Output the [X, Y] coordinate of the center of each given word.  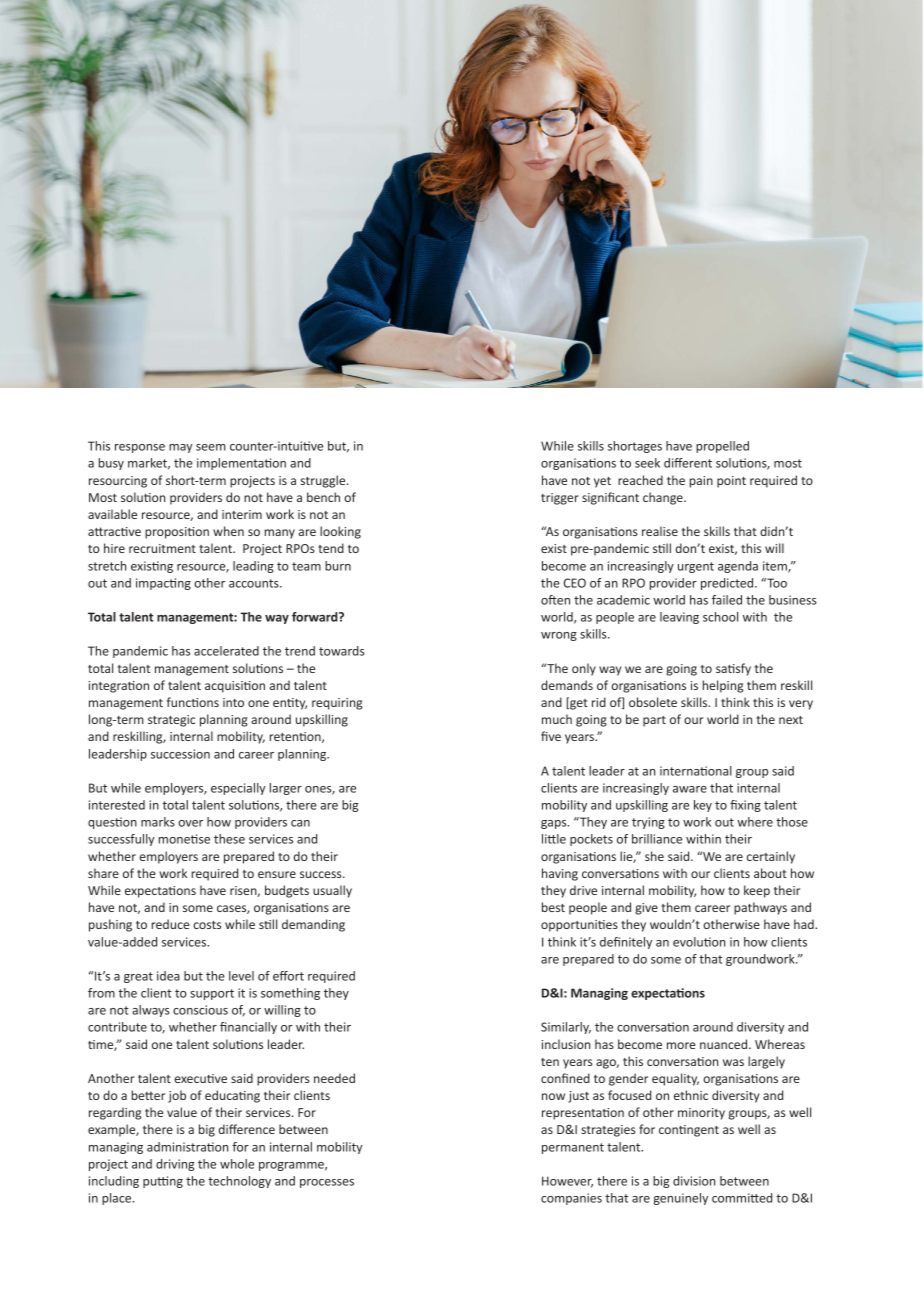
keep [757, 891]
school [720, 617]
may [181, 448]
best [553, 907]
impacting [163, 584]
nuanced [725, 1044]
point [731, 482]
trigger [560, 499]
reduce [171, 924]
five [551, 736]
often [555, 600]
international [696, 771]
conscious [200, 1010]
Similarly [566, 1028]
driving [175, 1165]
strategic [171, 721]
